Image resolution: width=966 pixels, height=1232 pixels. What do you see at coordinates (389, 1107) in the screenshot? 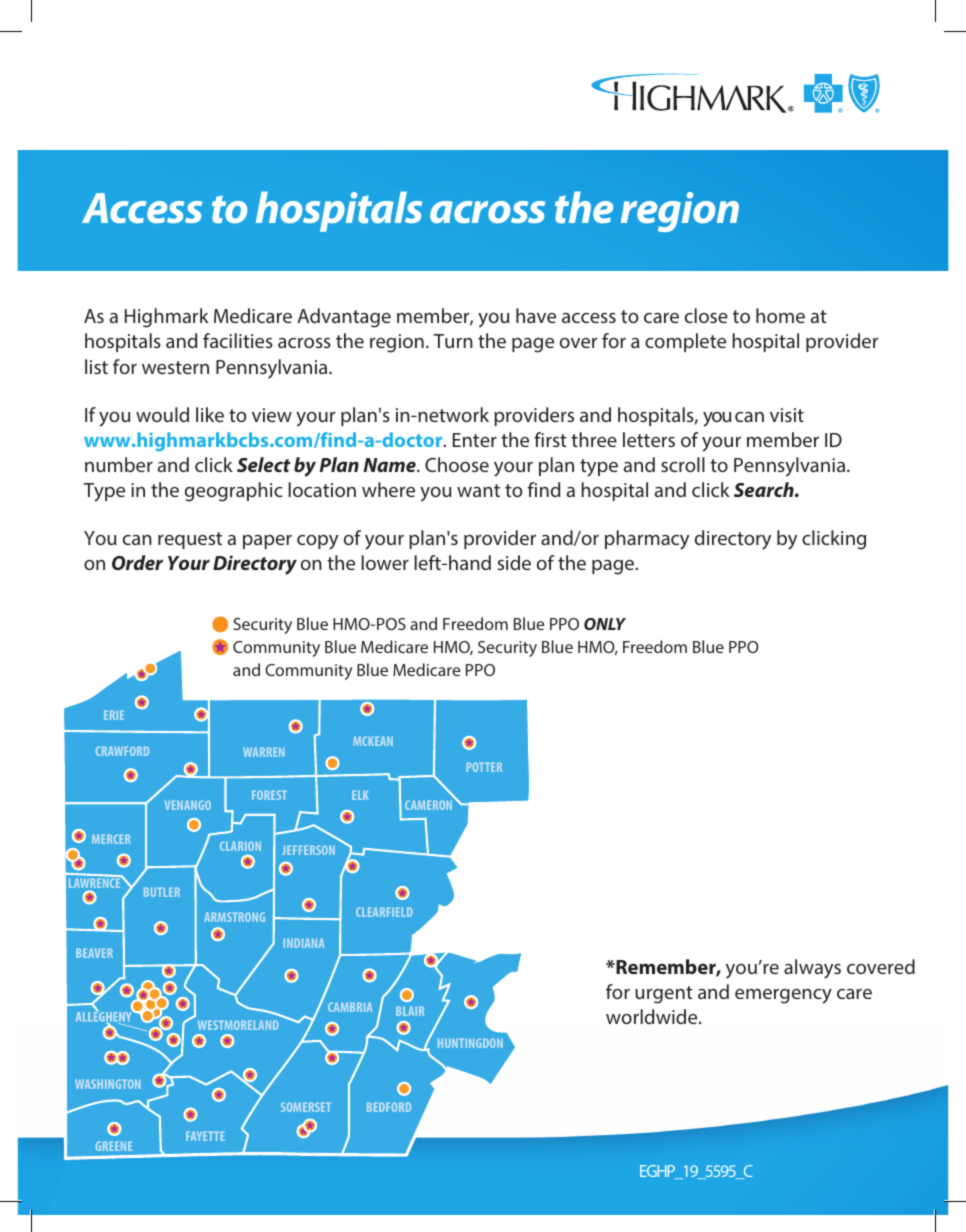
I see `BEDFORD` at bounding box center [389, 1107].
